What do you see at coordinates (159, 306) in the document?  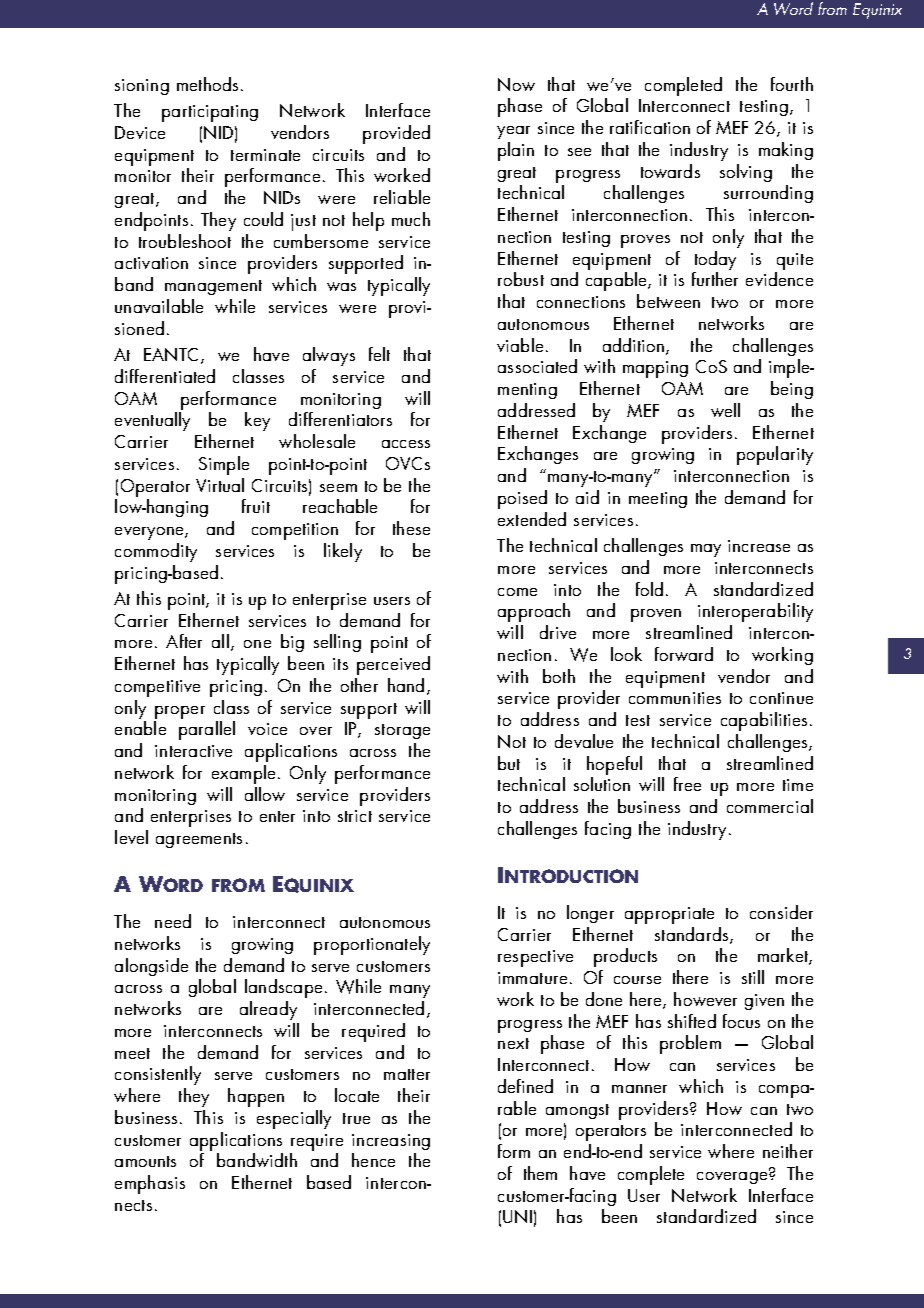 I see `unavailable` at bounding box center [159, 306].
